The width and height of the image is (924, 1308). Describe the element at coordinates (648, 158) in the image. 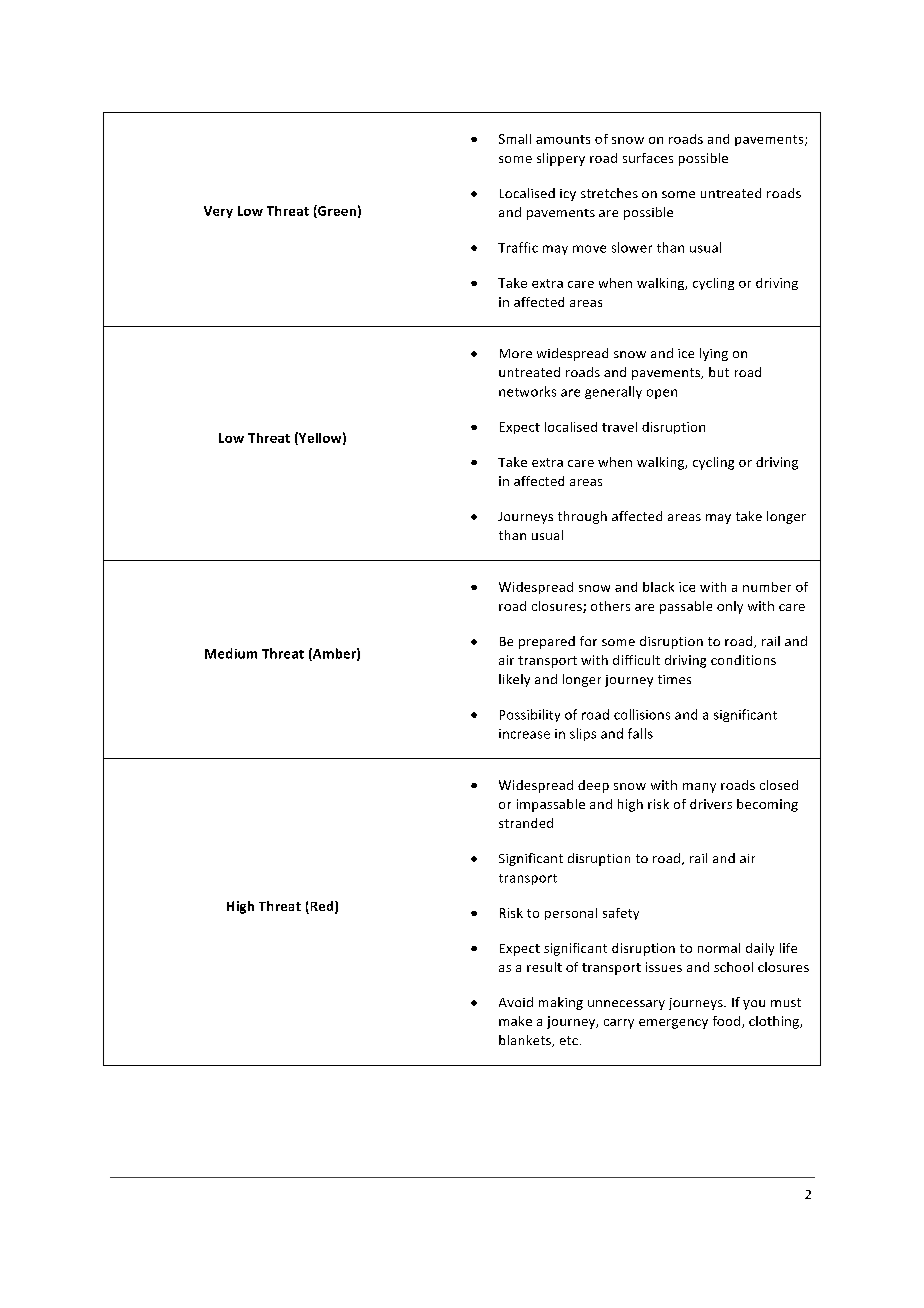

I see `surfaces` at that location.
